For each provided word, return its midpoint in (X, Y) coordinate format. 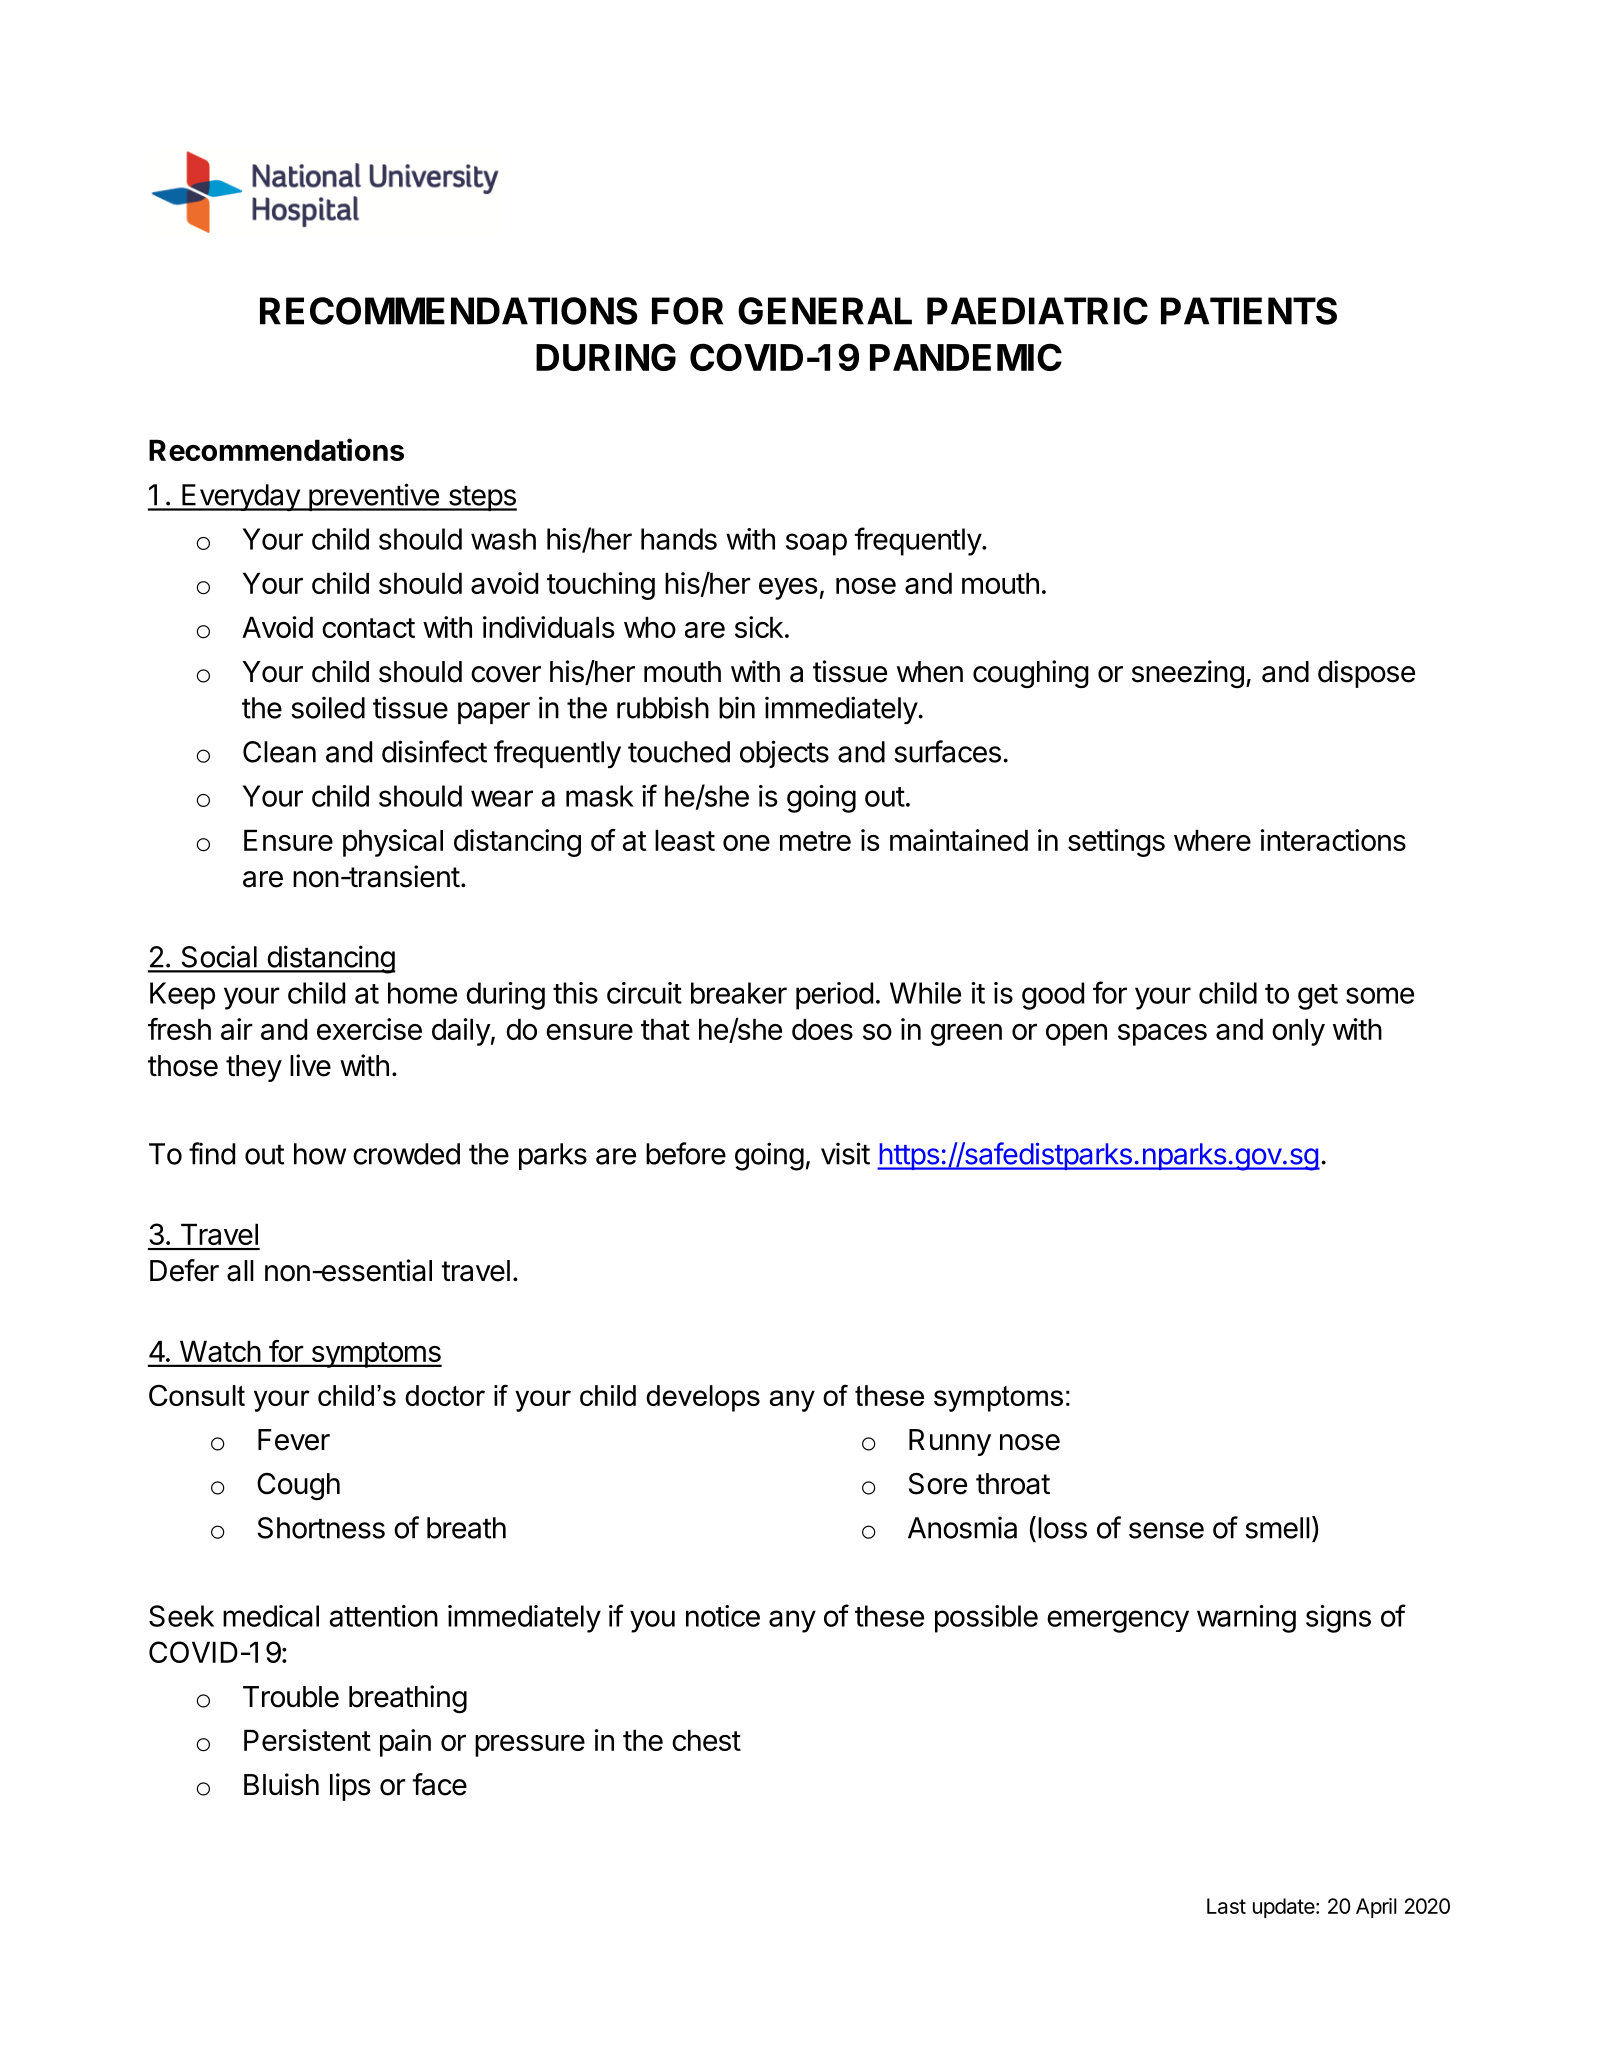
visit (845, 1153)
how (320, 1154)
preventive (373, 497)
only (1298, 1032)
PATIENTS (1249, 311)
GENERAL (825, 311)
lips (350, 1787)
